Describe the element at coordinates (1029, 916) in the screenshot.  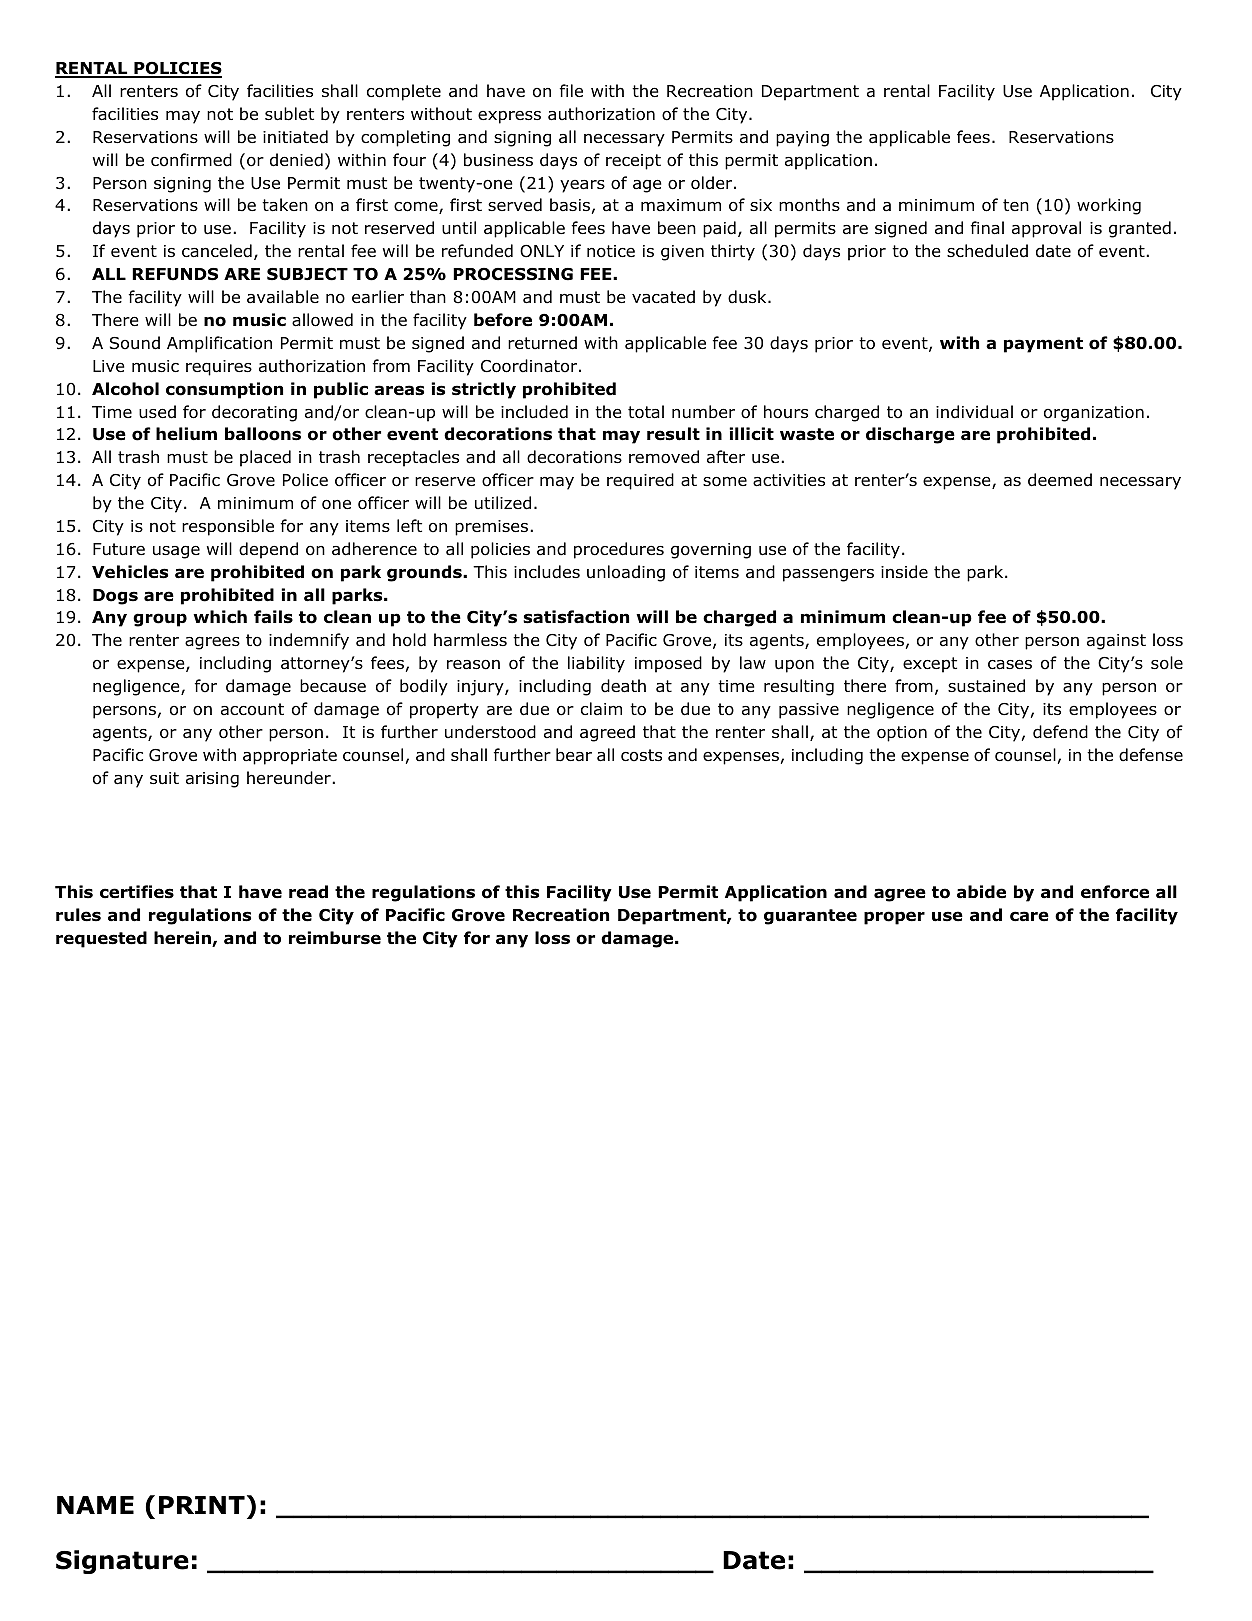
I see `care` at that location.
